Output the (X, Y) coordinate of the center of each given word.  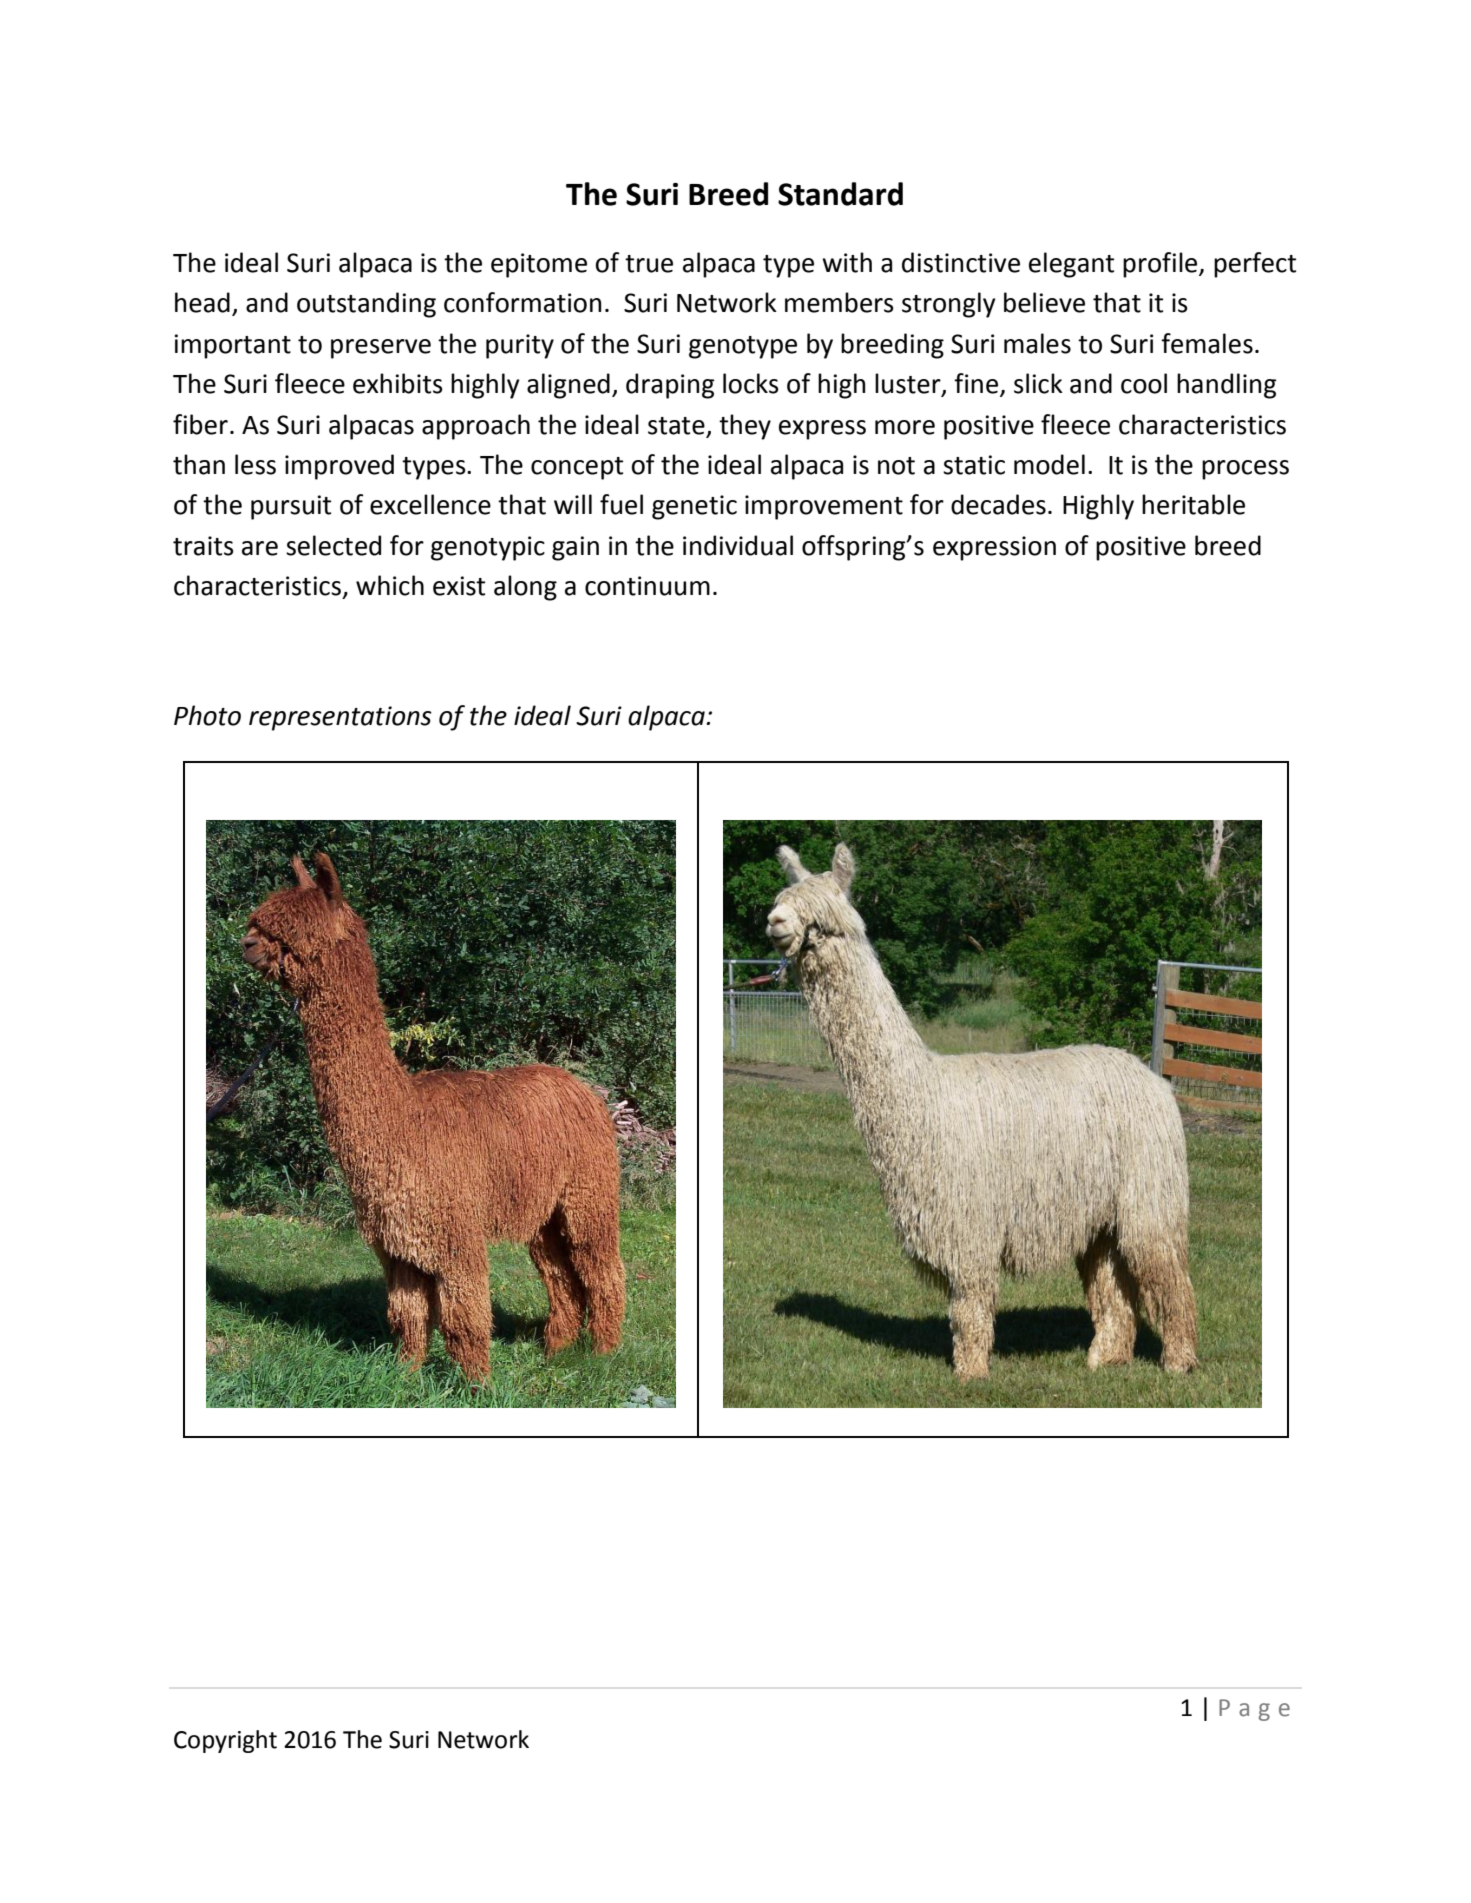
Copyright (225, 1741)
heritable (1193, 504)
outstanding (366, 305)
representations (340, 718)
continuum (647, 586)
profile (1161, 265)
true (649, 264)
